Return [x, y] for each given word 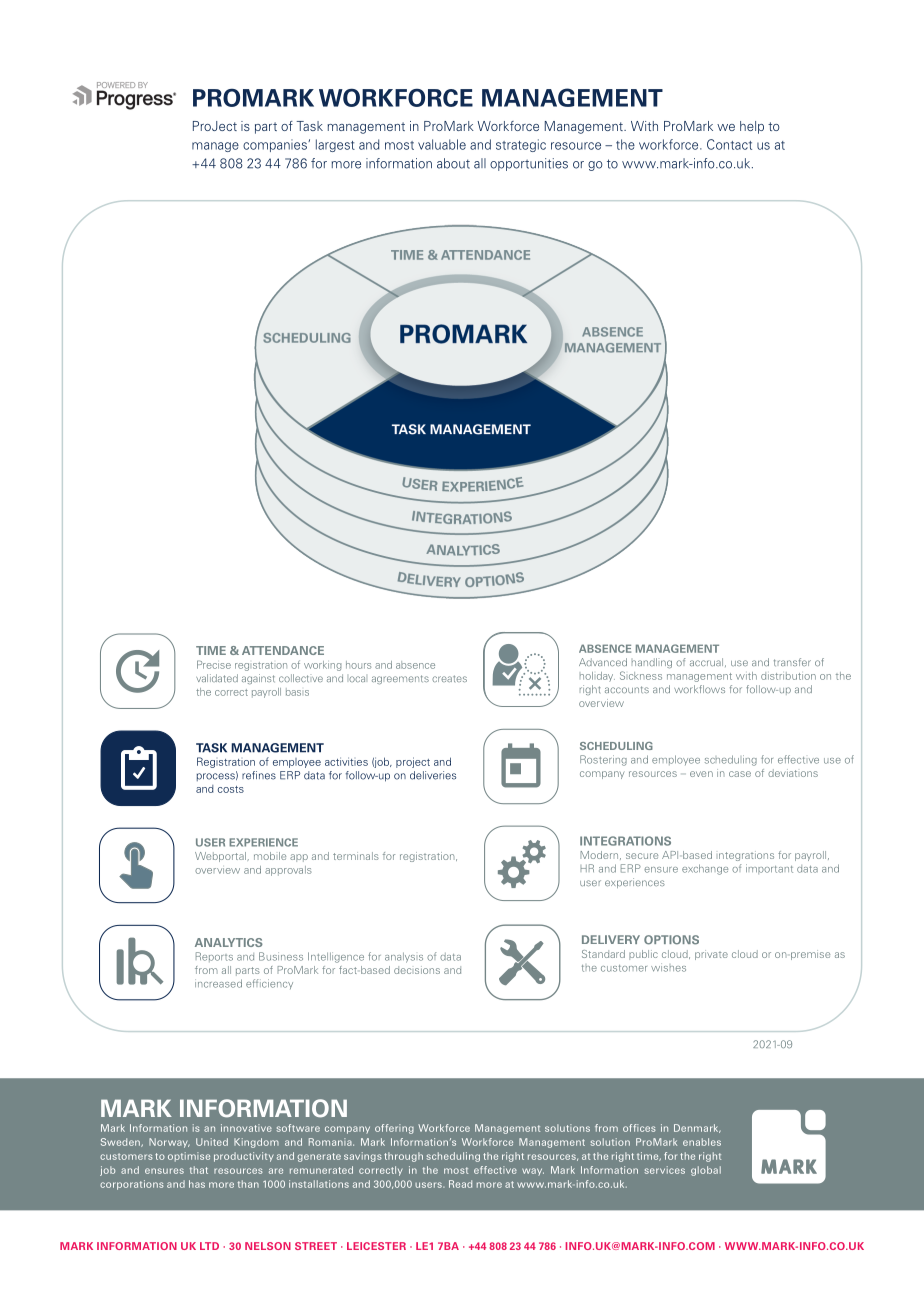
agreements [400, 679]
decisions [417, 970]
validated [217, 678]
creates [449, 678]
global [706, 1171]
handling [652, 663]
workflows [699, 689]
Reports [214, 957]
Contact [729, 144]
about [453, 163]
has [197, 1184]
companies [276, 145]
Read [460, 1184]
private [711, 955]
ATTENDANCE [283, 650]
